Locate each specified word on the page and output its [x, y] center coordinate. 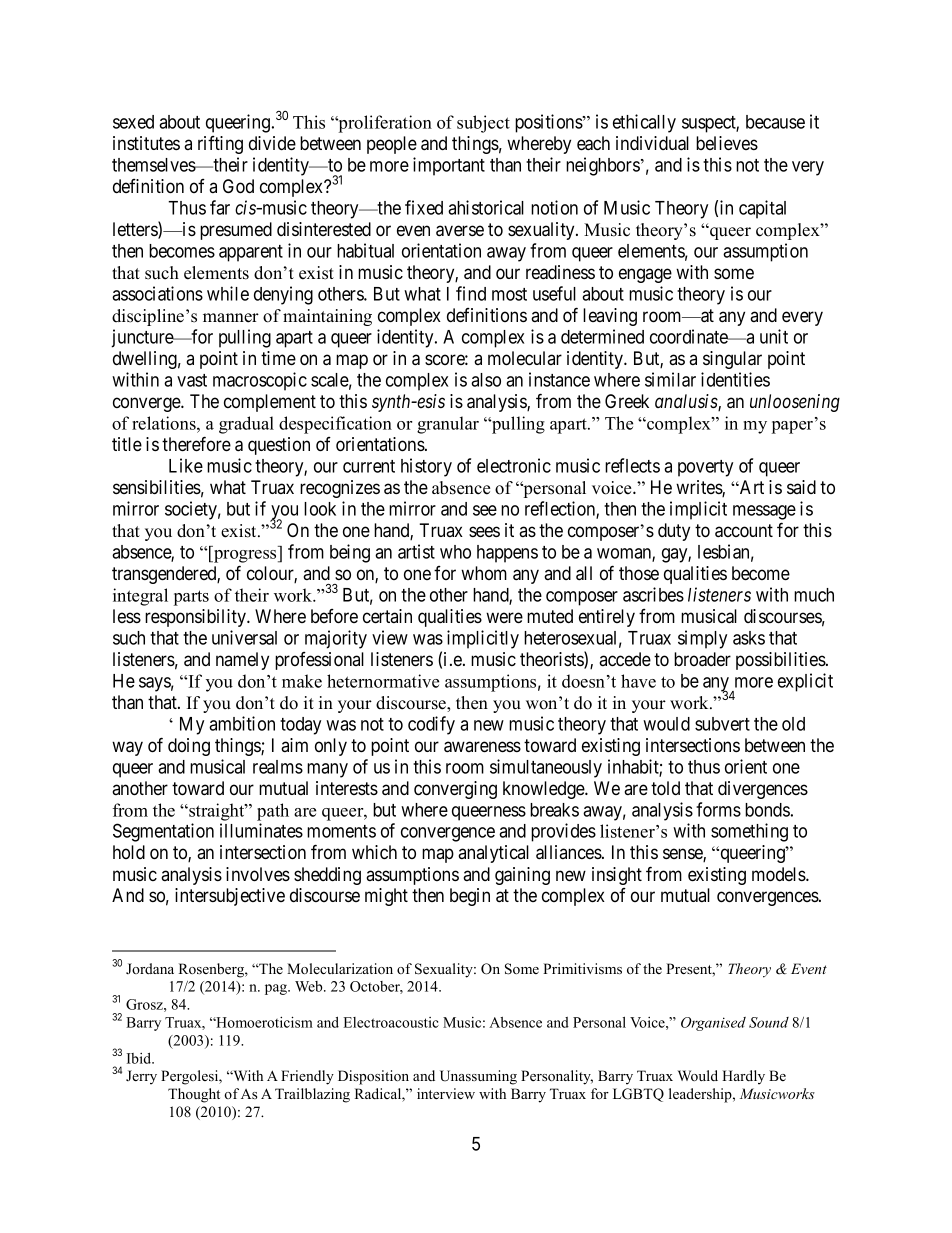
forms [718, 809]
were [504, 617]
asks [749, 638]
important [449, 166]
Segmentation [163, 832]
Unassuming [478, 1077]
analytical [493, 854]
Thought [194, 1095]
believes [727, 143]
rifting [220, 145]
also [486, 380]
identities [735, 379]
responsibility [197, 618]
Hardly [743, 1077]
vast [192, 380]
